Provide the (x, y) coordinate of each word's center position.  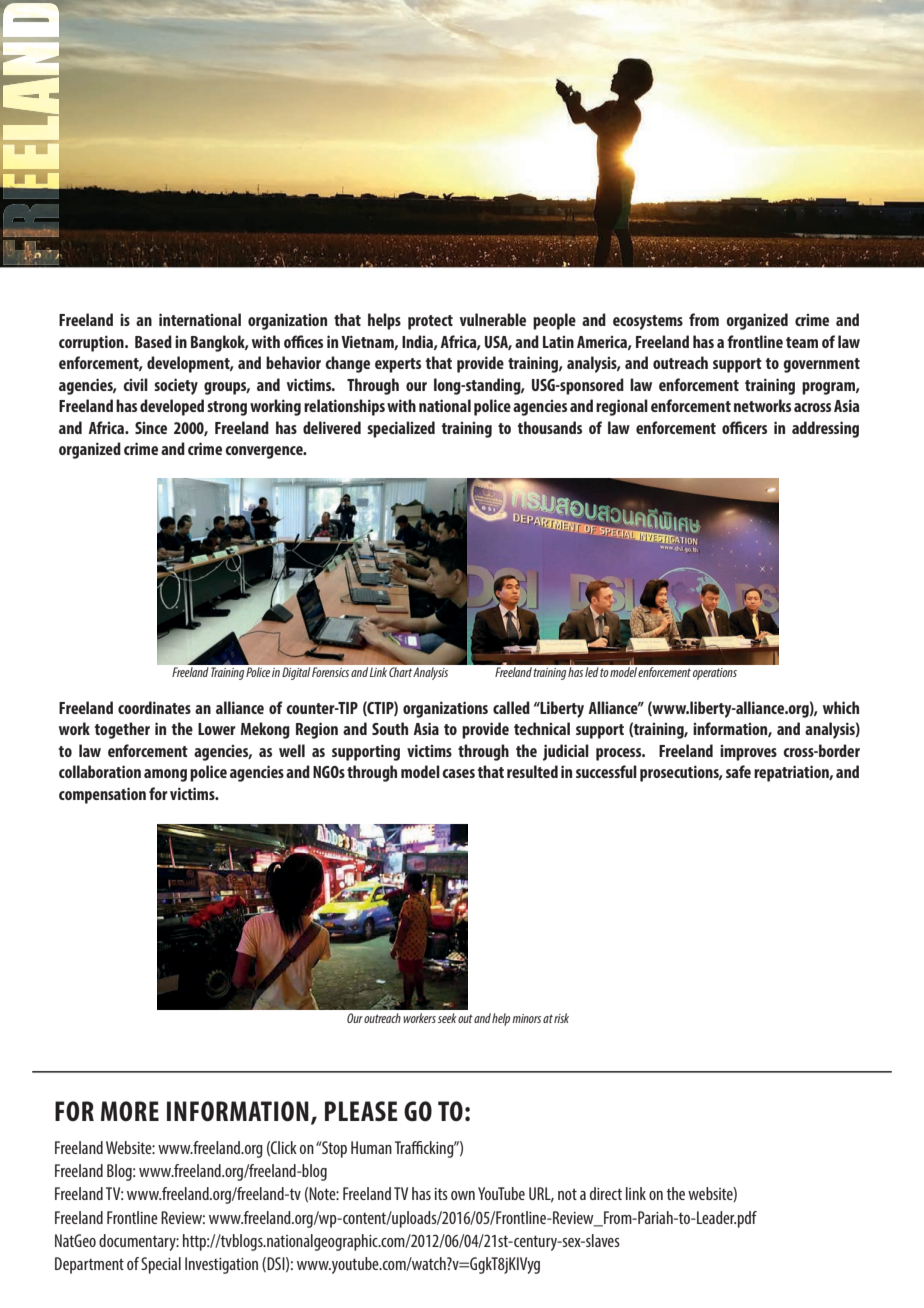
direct (606, 1193)
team (802, 342)
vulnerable (493, 319)
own (463, 1195)
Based (153, 341)
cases (458, 773)
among (165, 775)
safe (738, 771)
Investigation (221, 1265)
